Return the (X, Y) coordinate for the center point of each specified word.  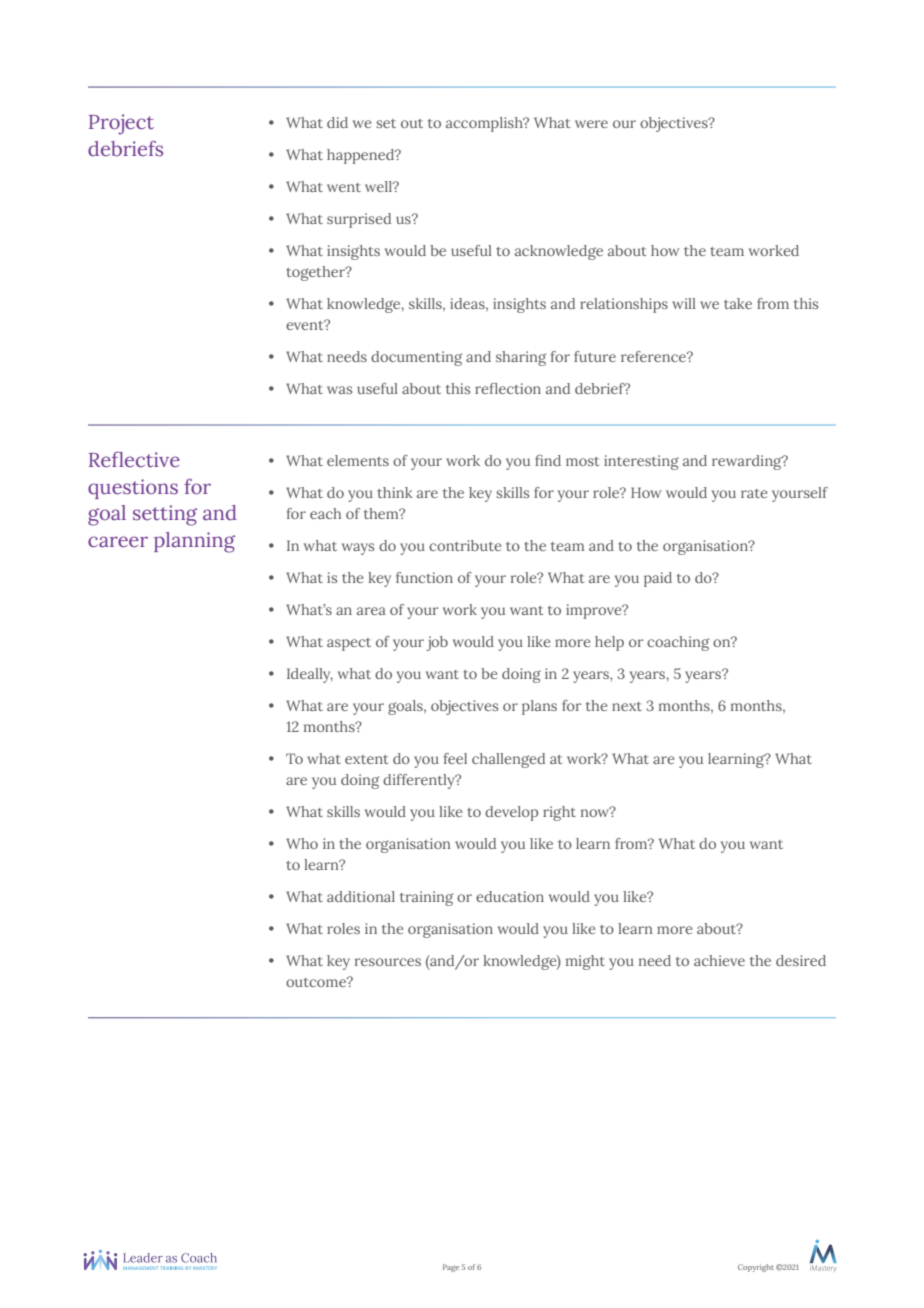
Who (302, 843)
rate (754, 493)
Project (121, 124)
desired (801, 960)
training (427, 898)
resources (388, 962)
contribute (465, 545)
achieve (719, 960)
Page (451, 1268)
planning (194, 542)
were (591, 124)
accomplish (485, 124)
